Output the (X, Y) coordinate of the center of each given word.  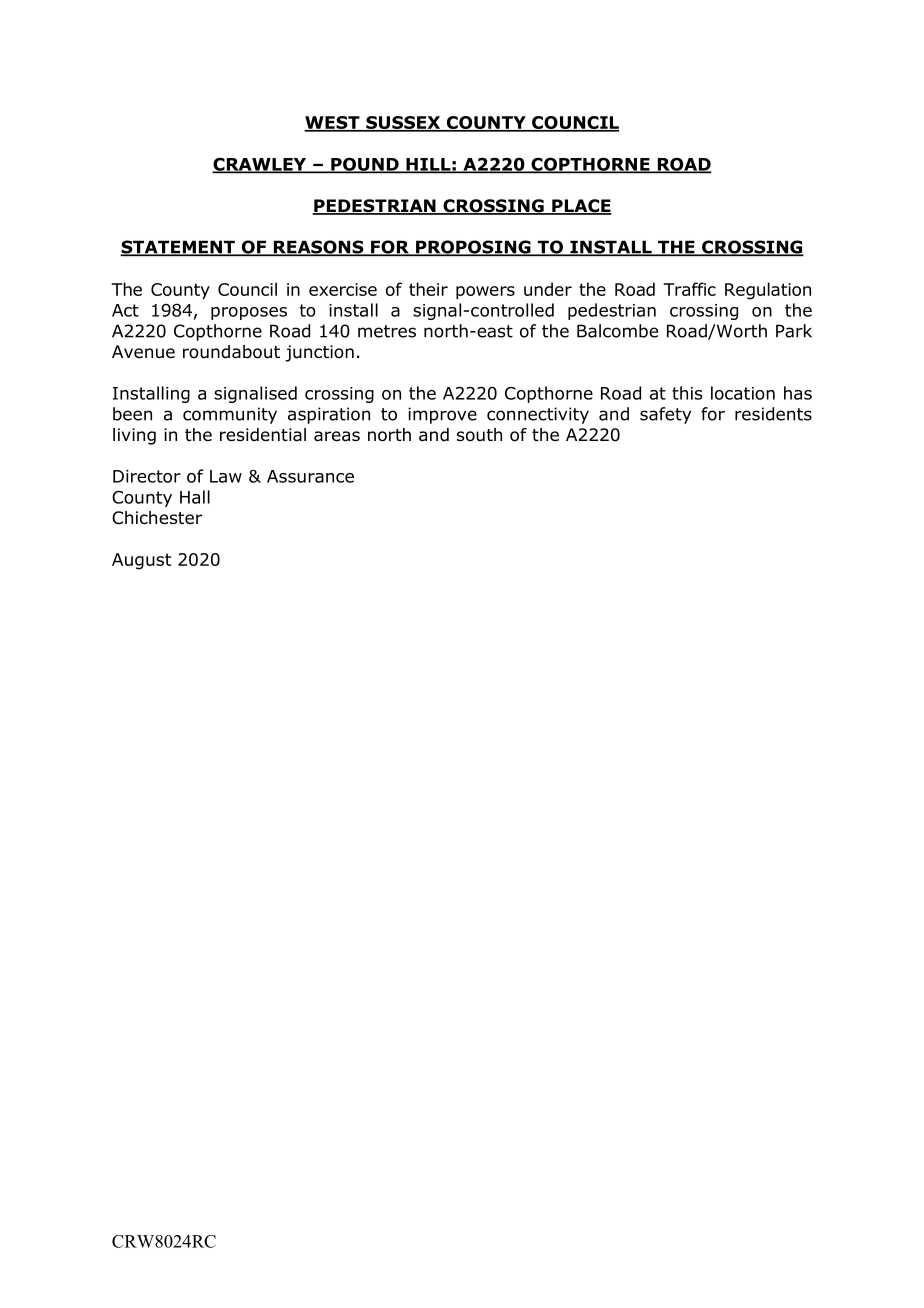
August (141, 561)
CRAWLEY (260, 165)
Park (794, 331)
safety (665, 415)
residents (773, 414)
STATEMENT (178, 248)
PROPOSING (473, 248)
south (479, 435)
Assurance (310, 476)
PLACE (581, 207)
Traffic (690, 289)
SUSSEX (403, 124)
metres (387, 331)
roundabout (231, 352)
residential (263, 435)
